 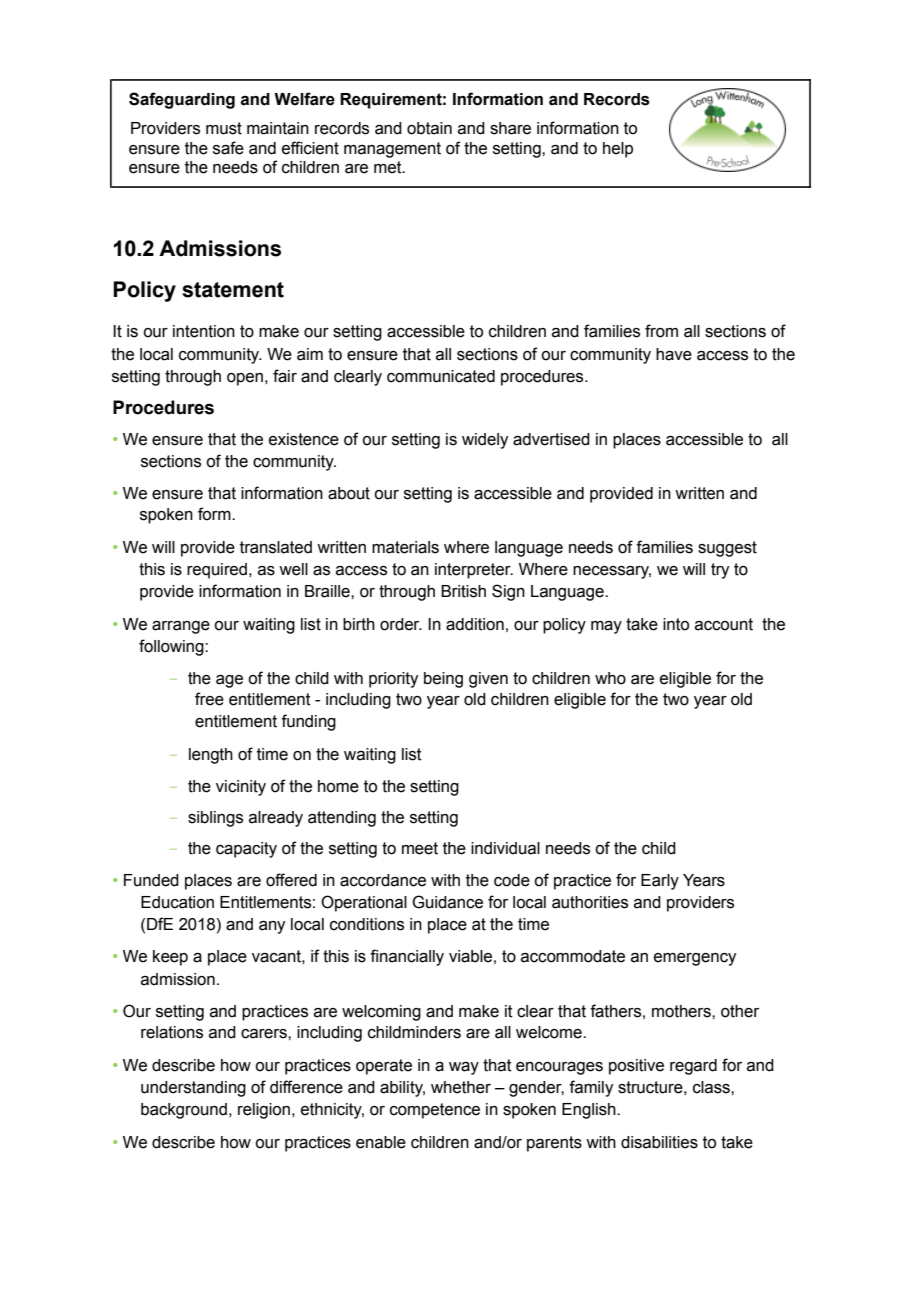 I want to click on communicated, so click(x=441, y=376).
